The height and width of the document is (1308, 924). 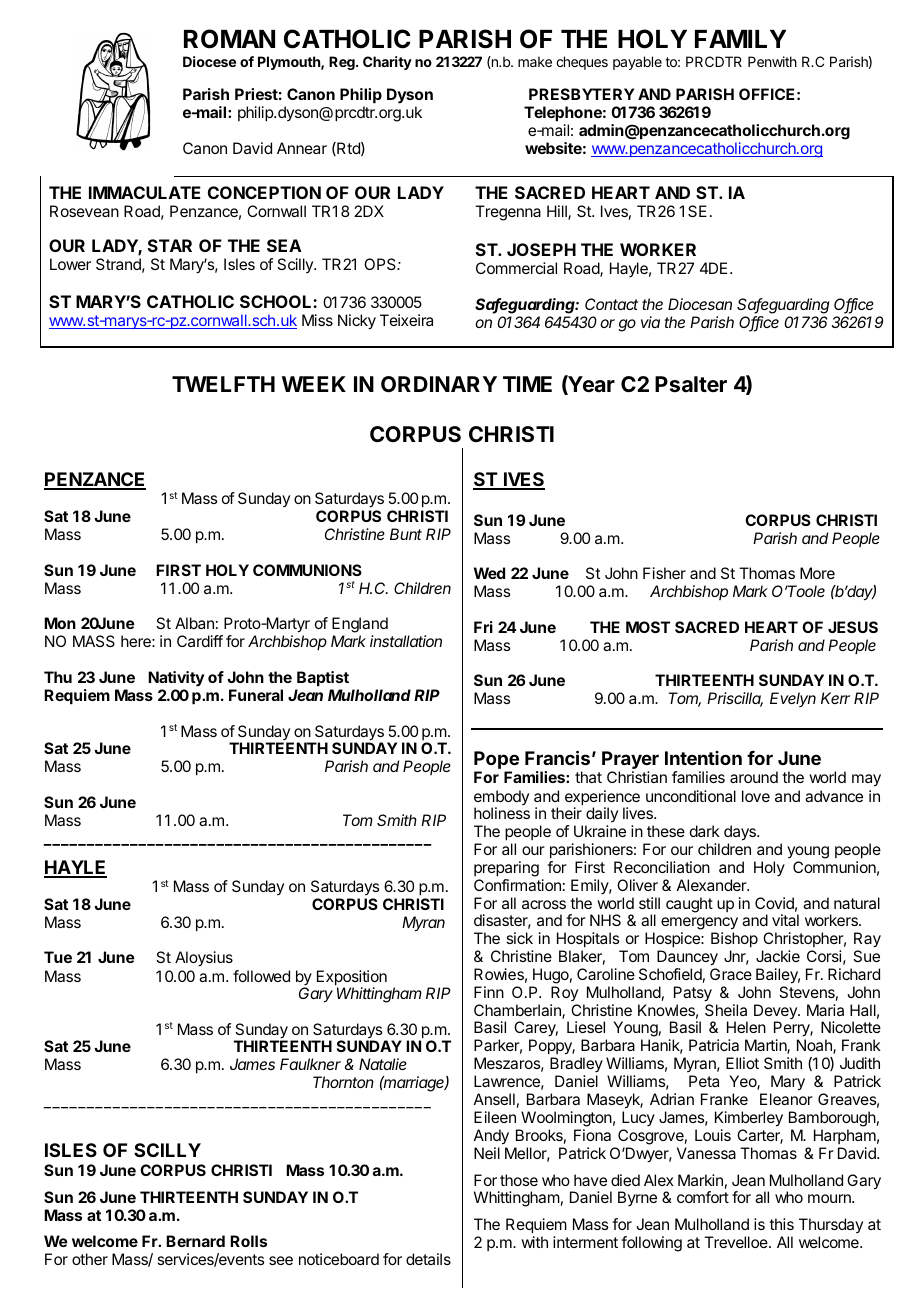 I want to click on Nativity, so click(x=176, y=679).
